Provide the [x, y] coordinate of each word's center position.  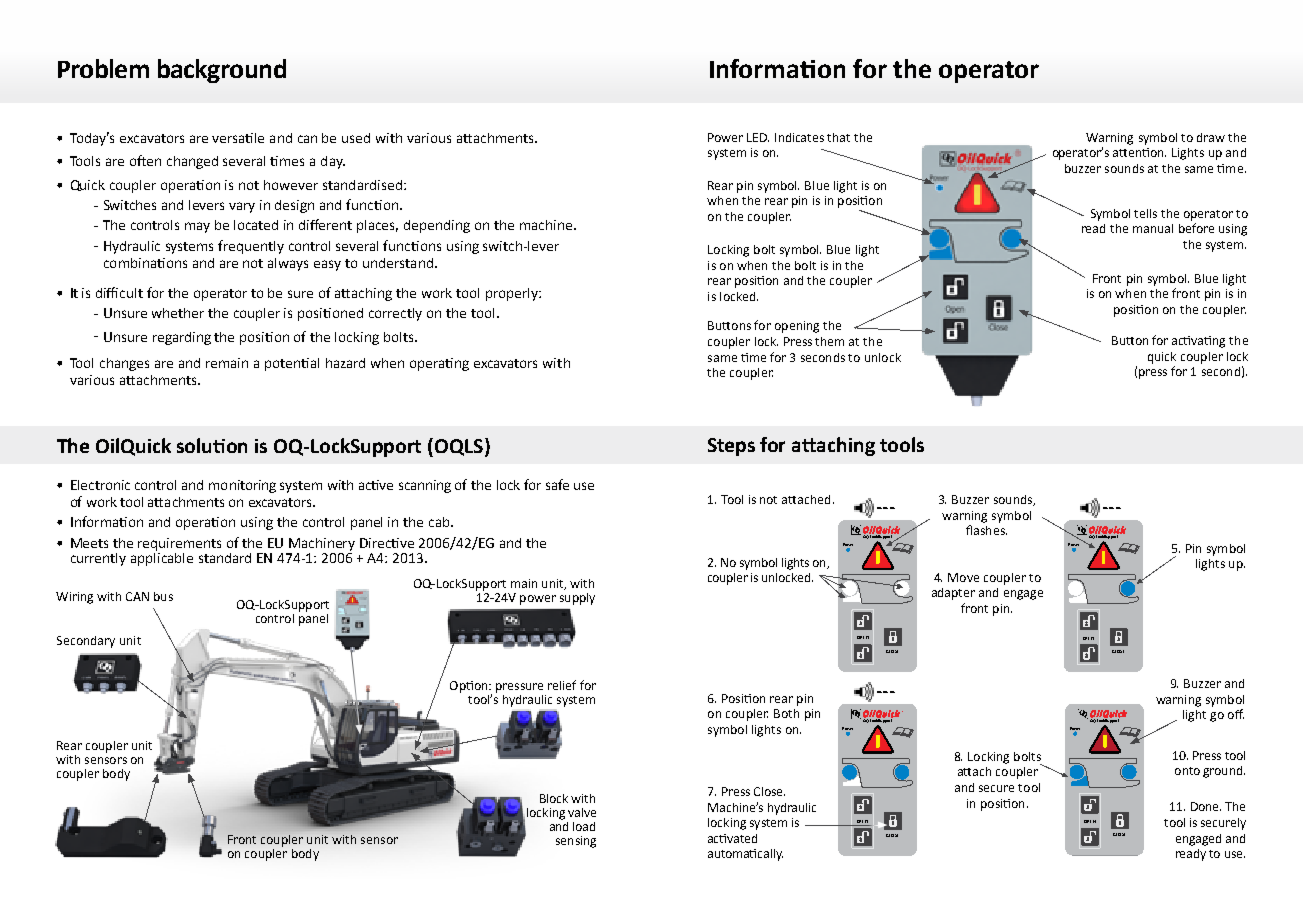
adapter [953, 594]
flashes [986, 530]
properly [513, 294]
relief [562, 685]
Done [1206, 806]
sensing [576, 842]
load [584, 826]
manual [1153, 228]
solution [212, 445]
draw [1211, 137]
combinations [145, 263]
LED [758, 137]
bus [163, 596]
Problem [103, 68]
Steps [731, 447]
